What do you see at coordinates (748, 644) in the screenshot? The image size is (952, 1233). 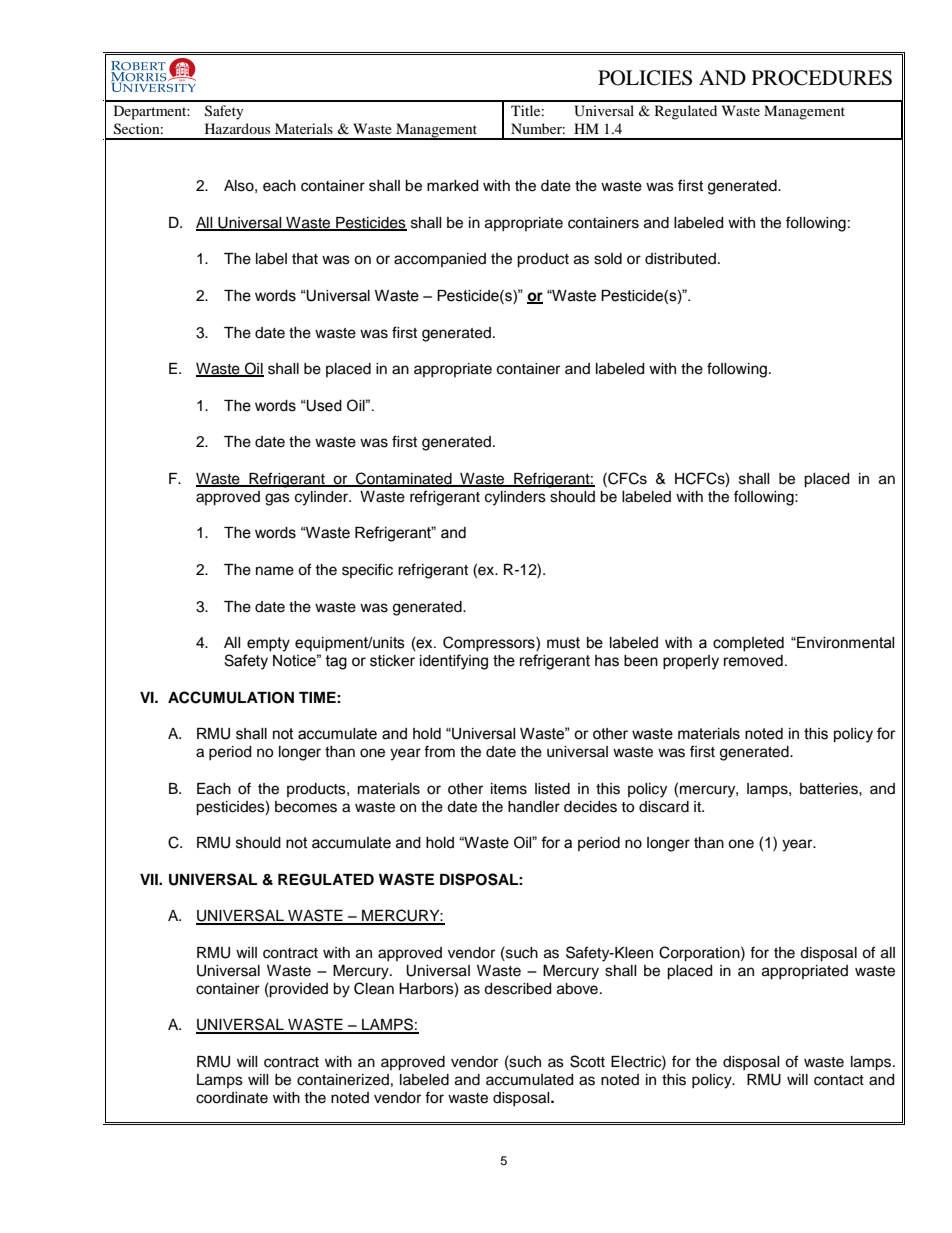 I see `completed` at bounding box center [748, 644].
